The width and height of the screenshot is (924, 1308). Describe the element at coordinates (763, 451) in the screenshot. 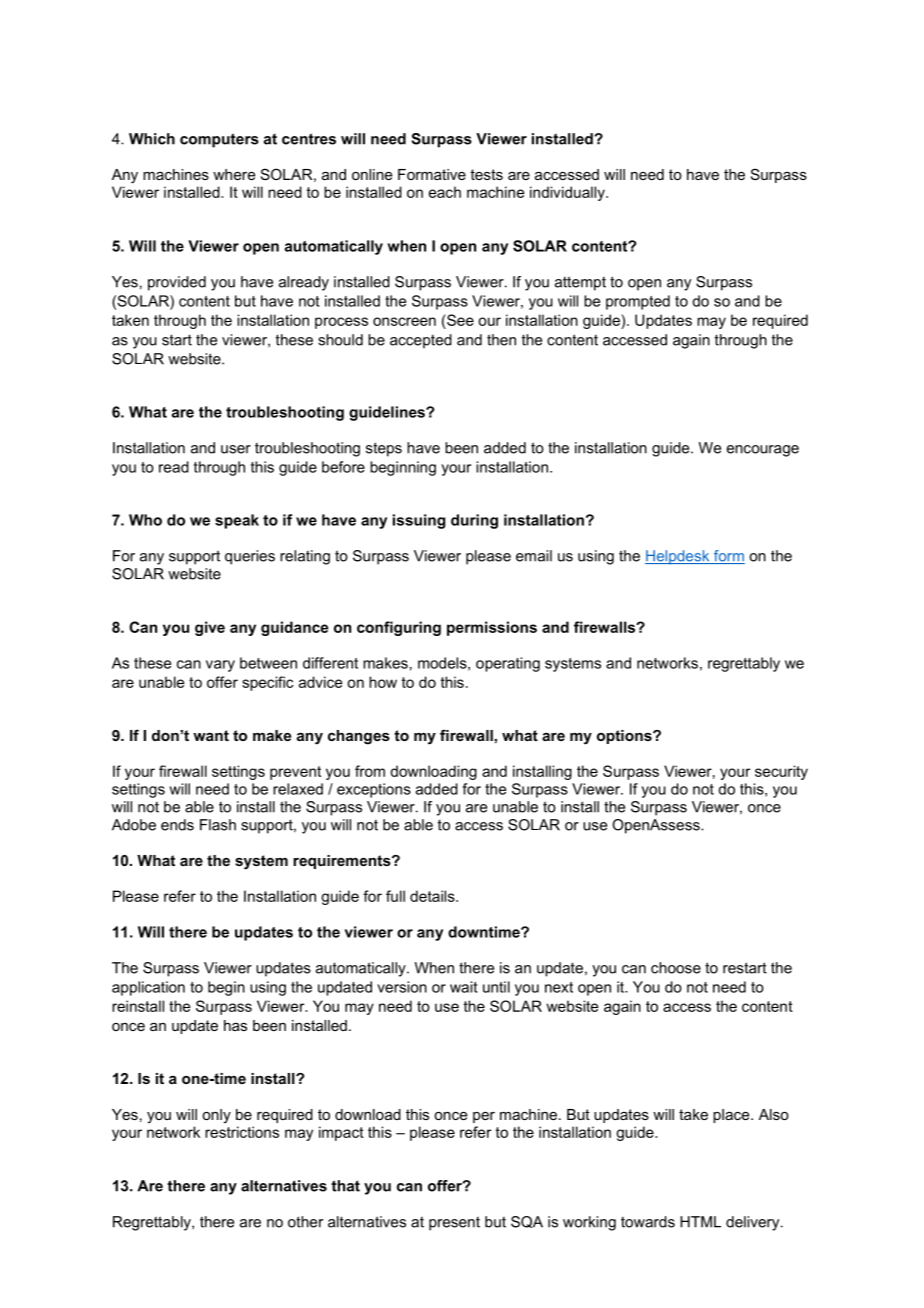

I see `encourage` at that location.
